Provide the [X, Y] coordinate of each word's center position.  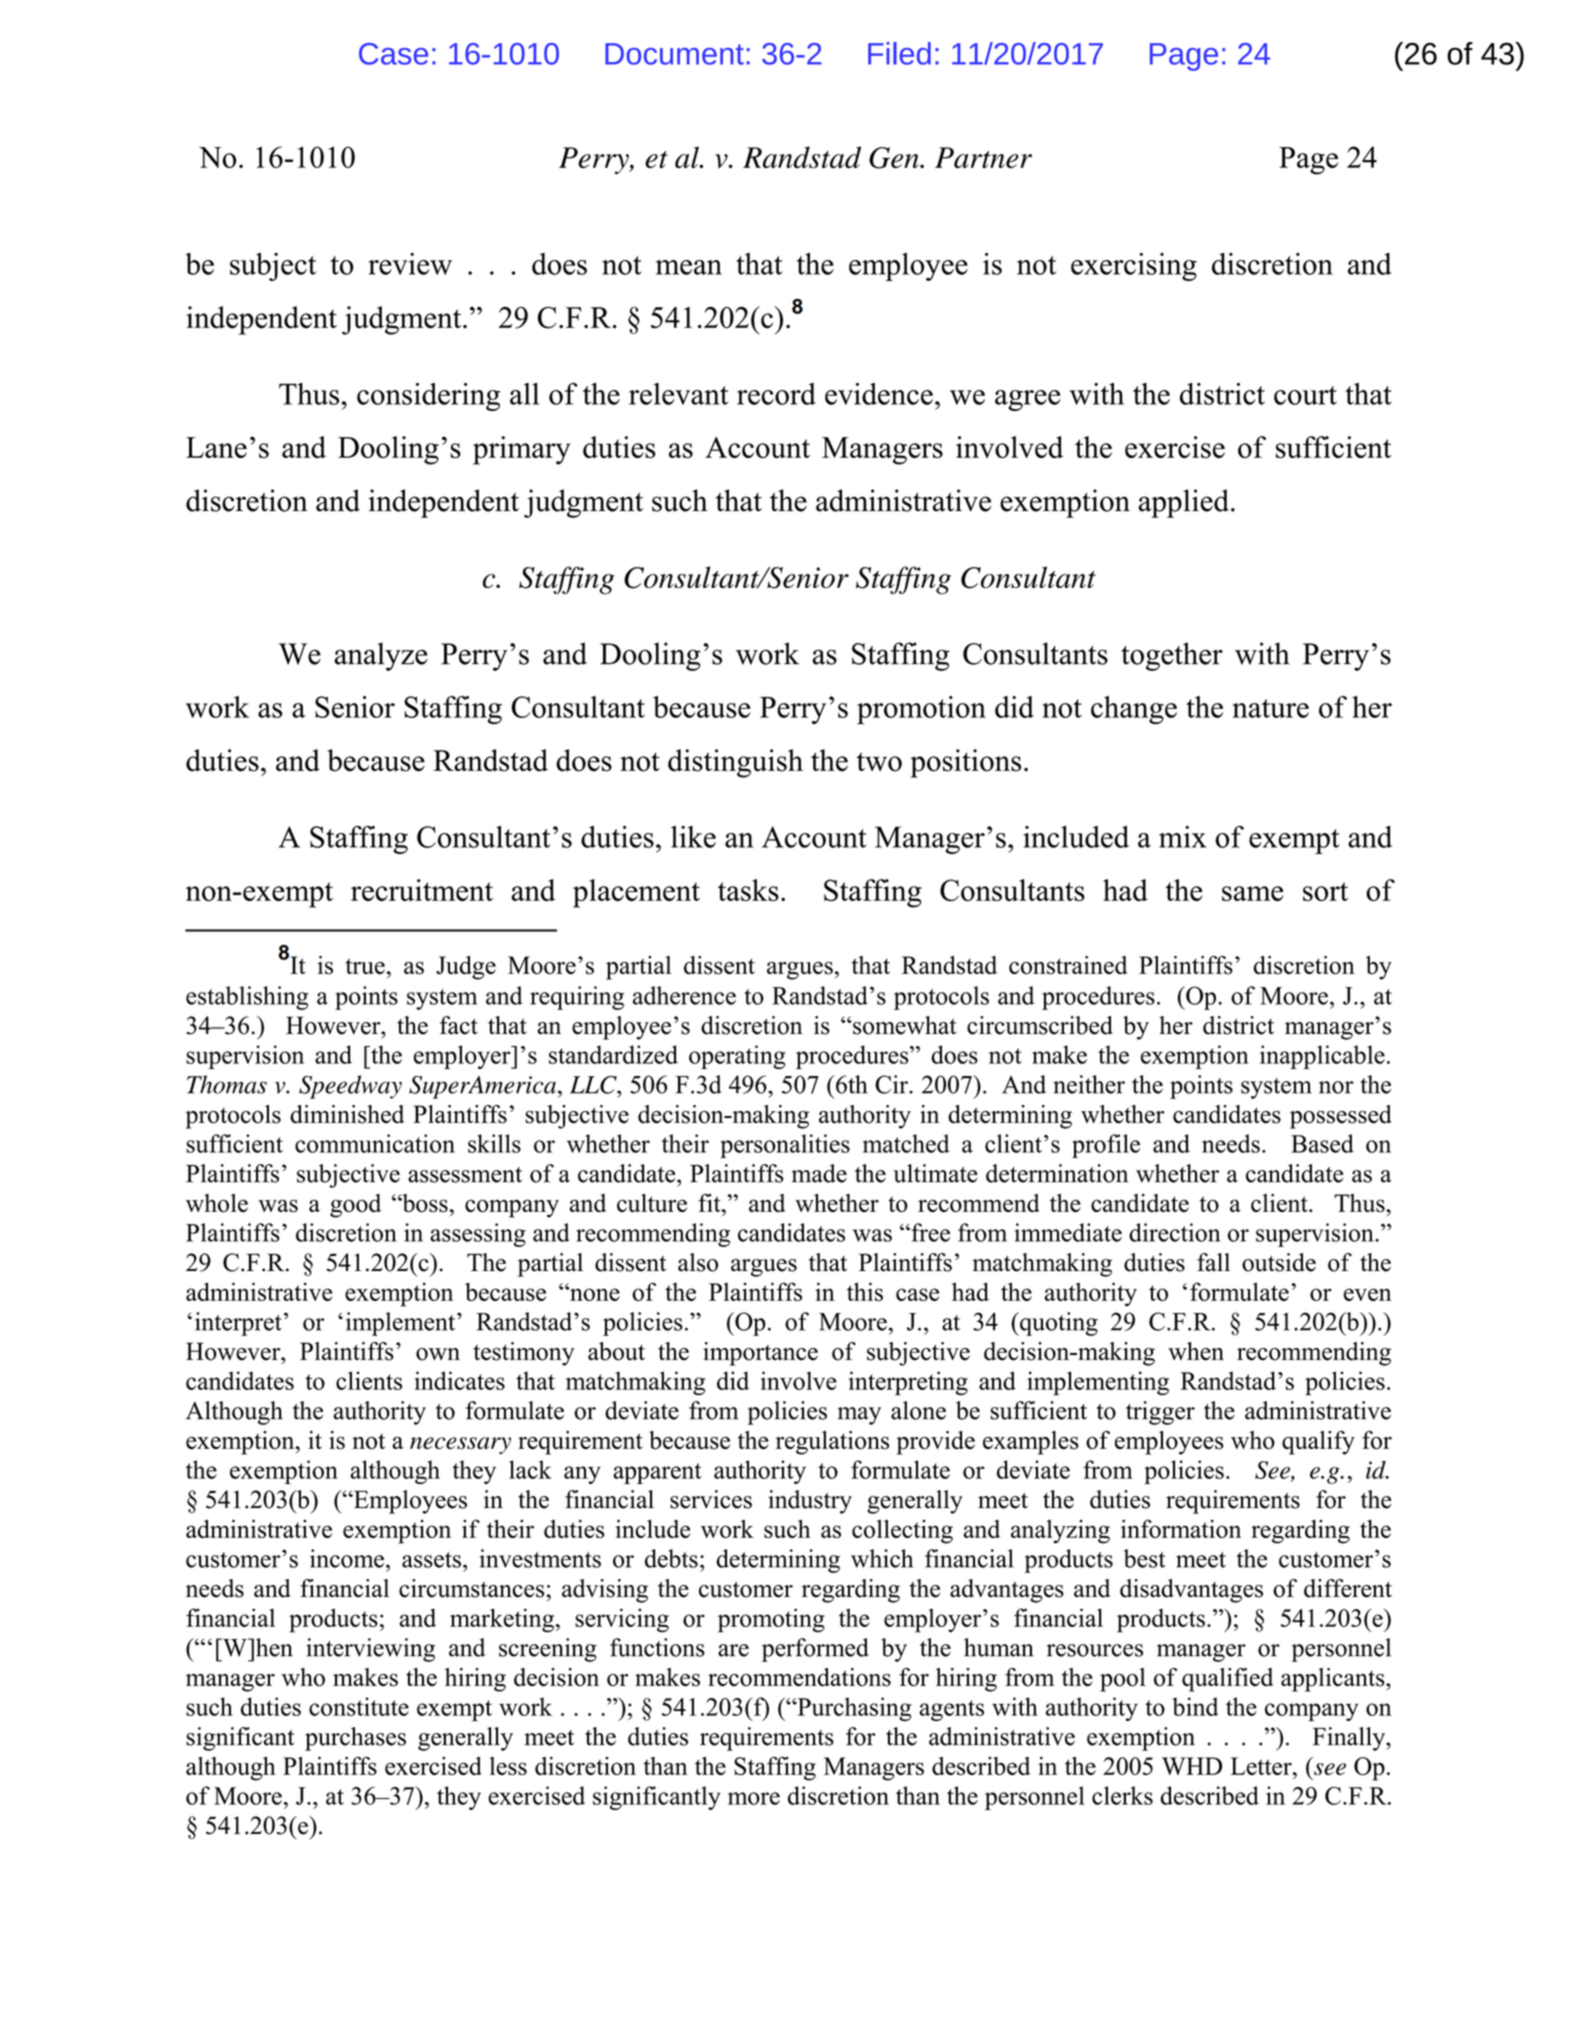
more [754, 1798]
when [1196, 1351]
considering [428, 397]
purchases [355, 1739]
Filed [899, 53]
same [1252, 893]
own [438, 1354]
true [365, 966]
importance [760, 1354]
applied [1184, 503]
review [410, 264]
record [776, 394]
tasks [748, 890]
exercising [1134, 267]
